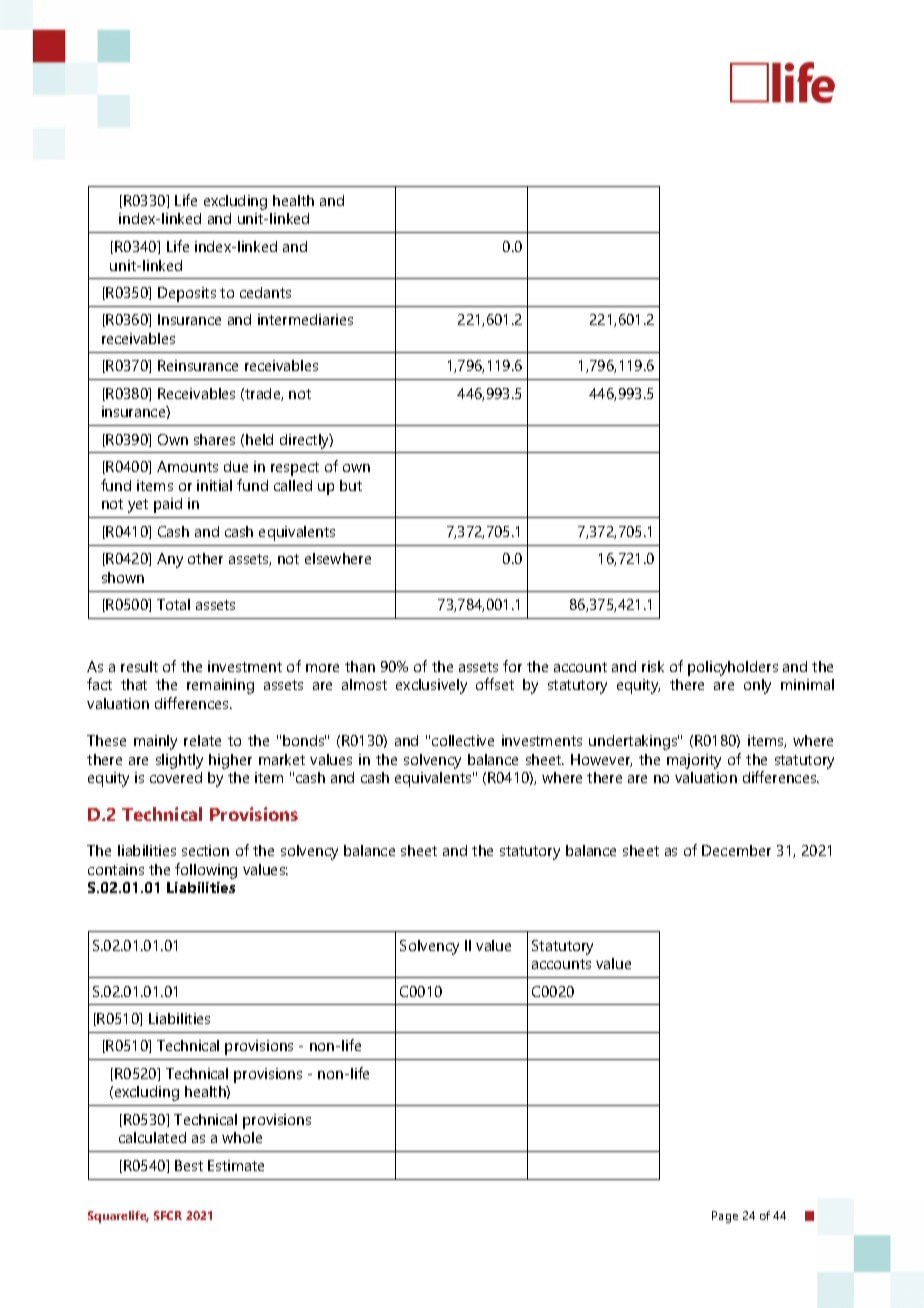  Describe the element at coordinates (463, 740) in the image. I see `collective` at that location.
